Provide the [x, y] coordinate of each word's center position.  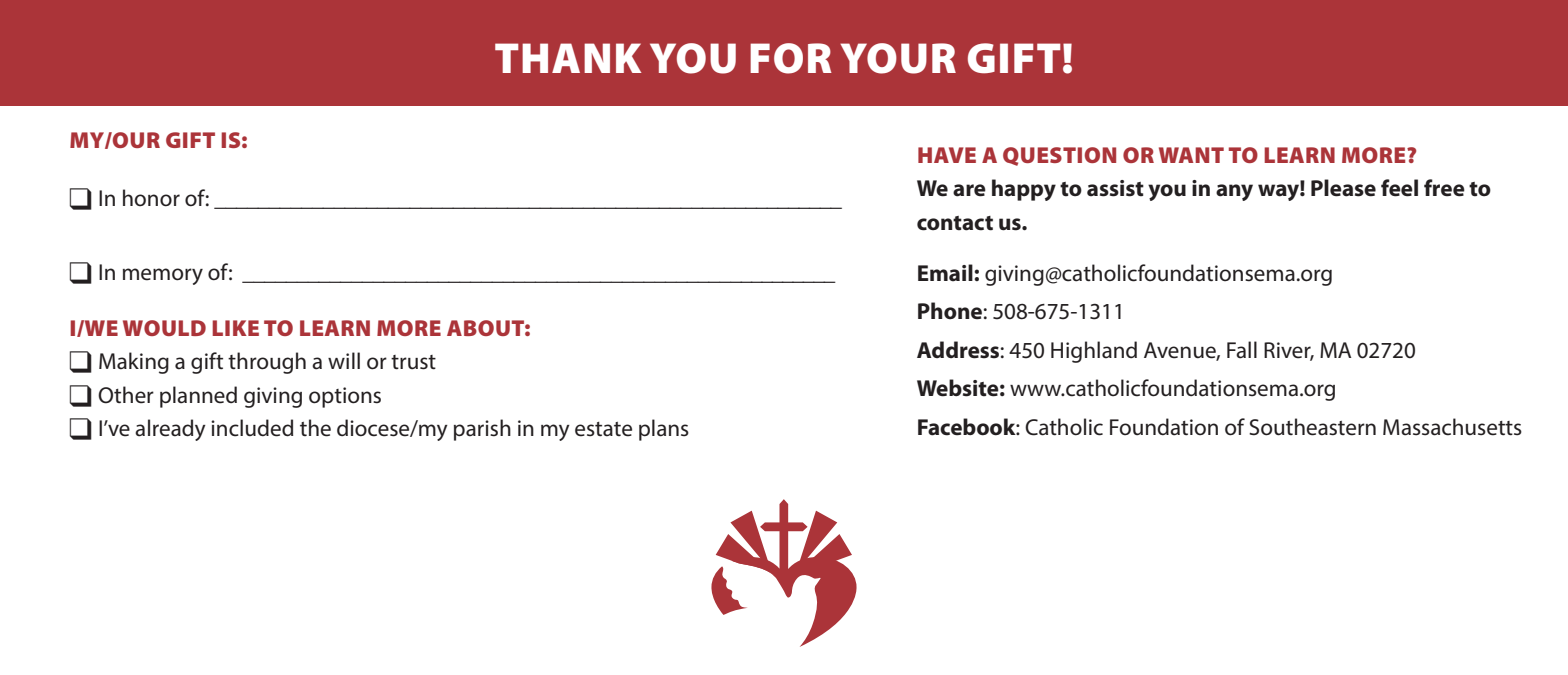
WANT [1191, 155]
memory [163, 276]
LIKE [235, 328]
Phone [950, 311]
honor [151, 198]
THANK [568, 58]
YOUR [898, 58]
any [1234, 192]
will [344, 360]
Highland [1094, 352]
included [252, 428]
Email [946, 273]
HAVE [947, 155]
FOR [791, 58]
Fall [1242, 350]
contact [955, 223]
